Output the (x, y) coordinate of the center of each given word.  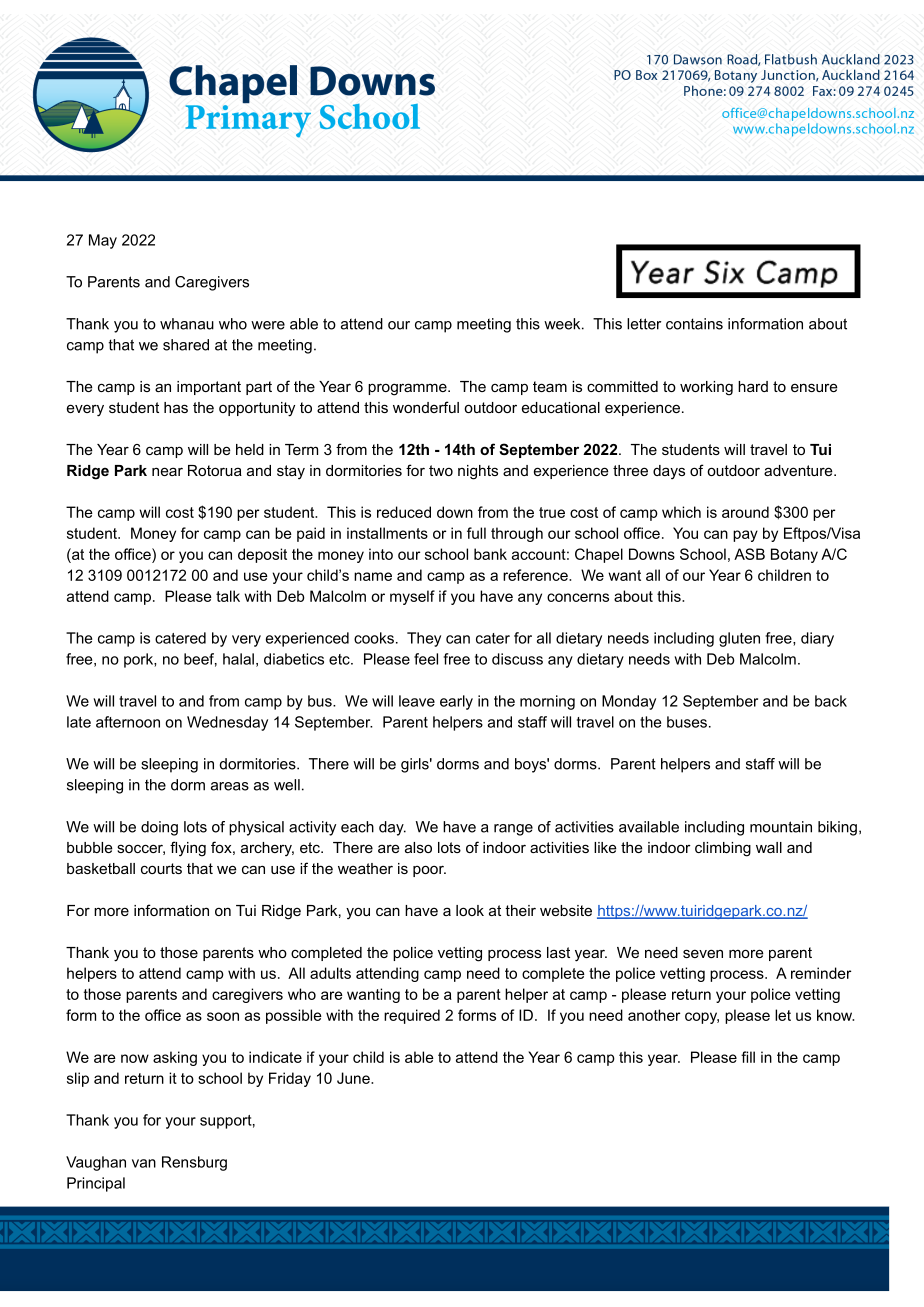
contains (694, 324)
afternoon (128, 722)
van (144, 1163)
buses (687, 722)
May (103, 241)
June (354, 1078)
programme (408, 389)
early (456, 702)
